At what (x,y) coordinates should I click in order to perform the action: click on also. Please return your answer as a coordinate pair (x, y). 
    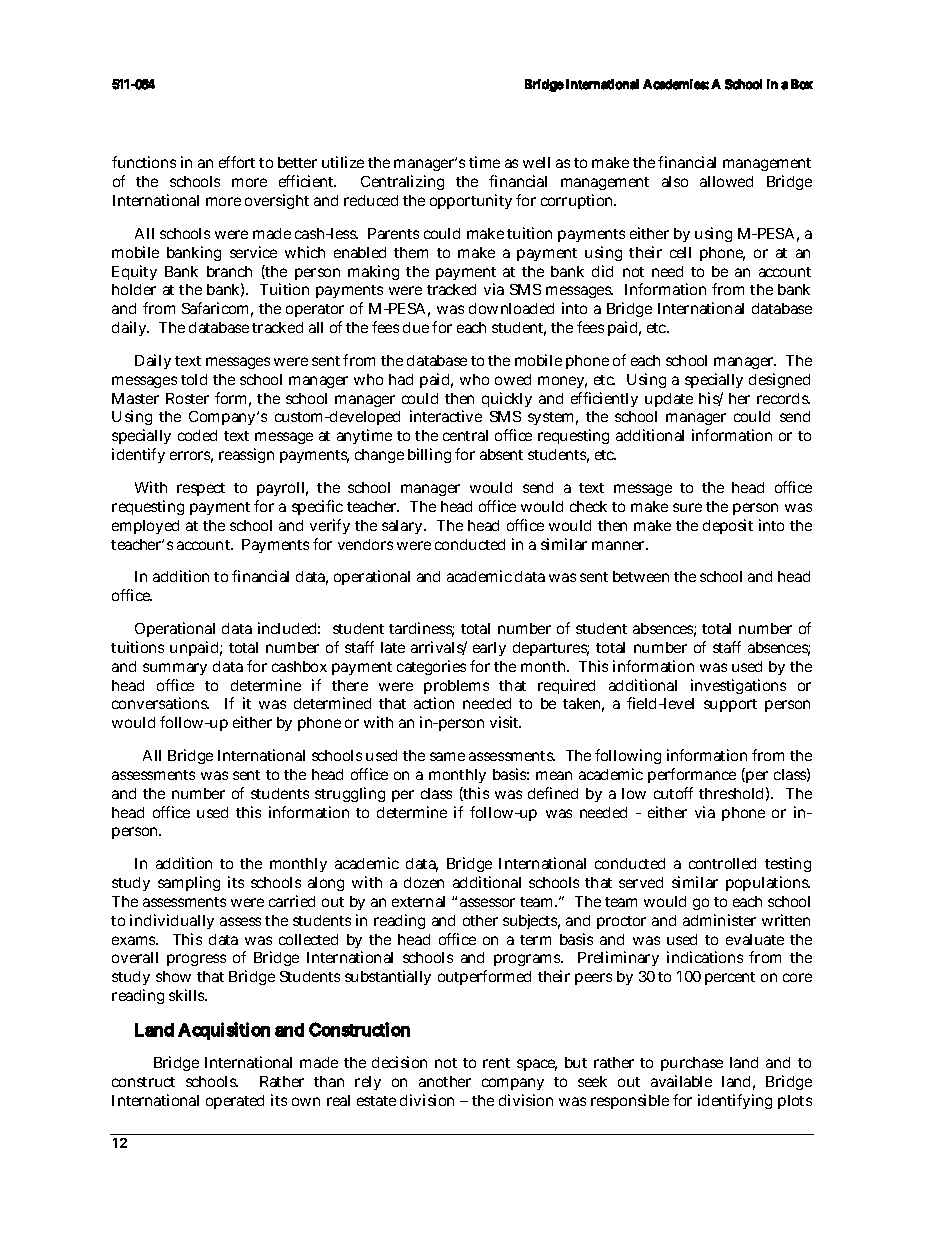
    Looking at the image, I should click on (675, 181).
